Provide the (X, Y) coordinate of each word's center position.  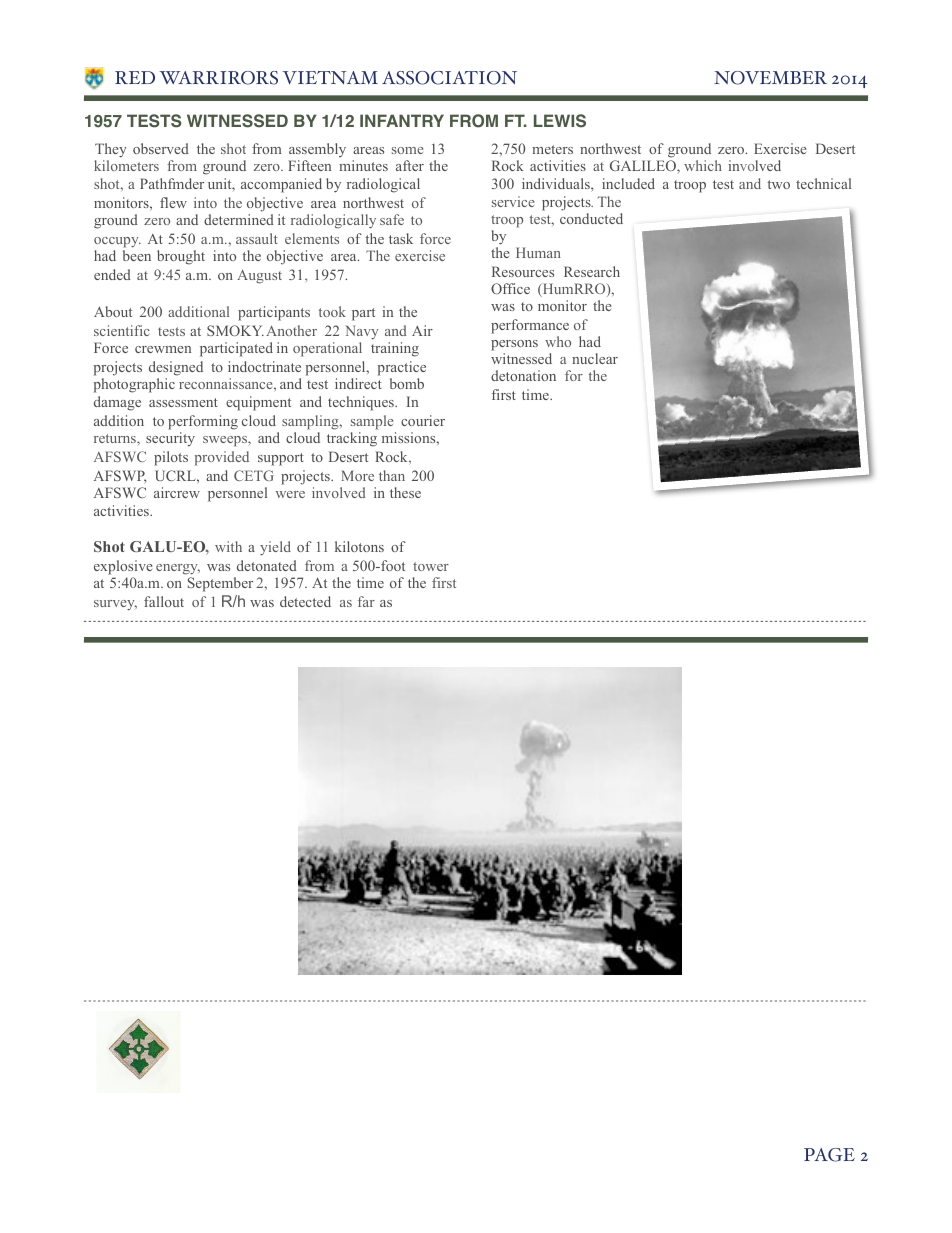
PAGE (829, 1155)
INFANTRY (402, 120)
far (366, 601)
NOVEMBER (770, 78)
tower (431, 566)
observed (161, 148)
